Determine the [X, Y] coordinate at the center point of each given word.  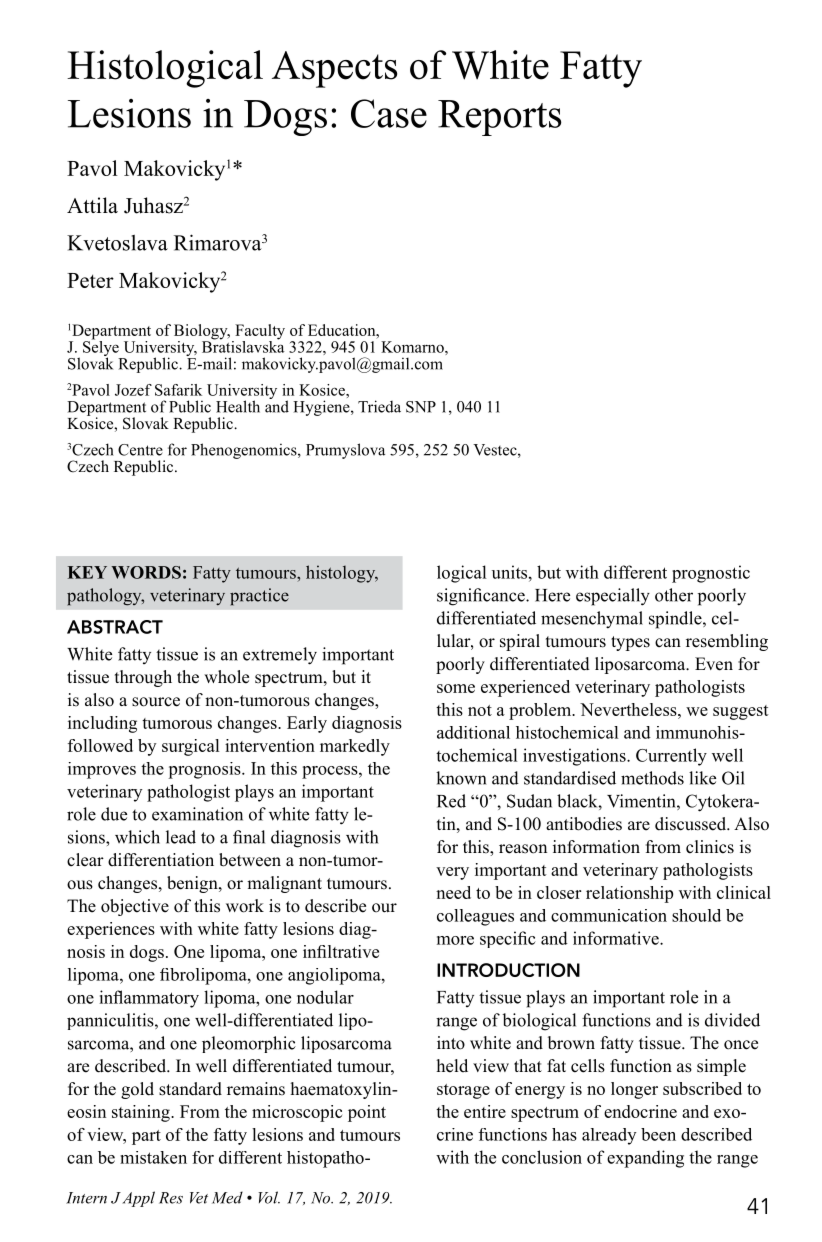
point [367, 1113]
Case [389, 113]
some [456, 688]
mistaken [153, 1157]
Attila [92, 205]
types [630, 643]
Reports [499, 118]
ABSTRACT [115, 627]
